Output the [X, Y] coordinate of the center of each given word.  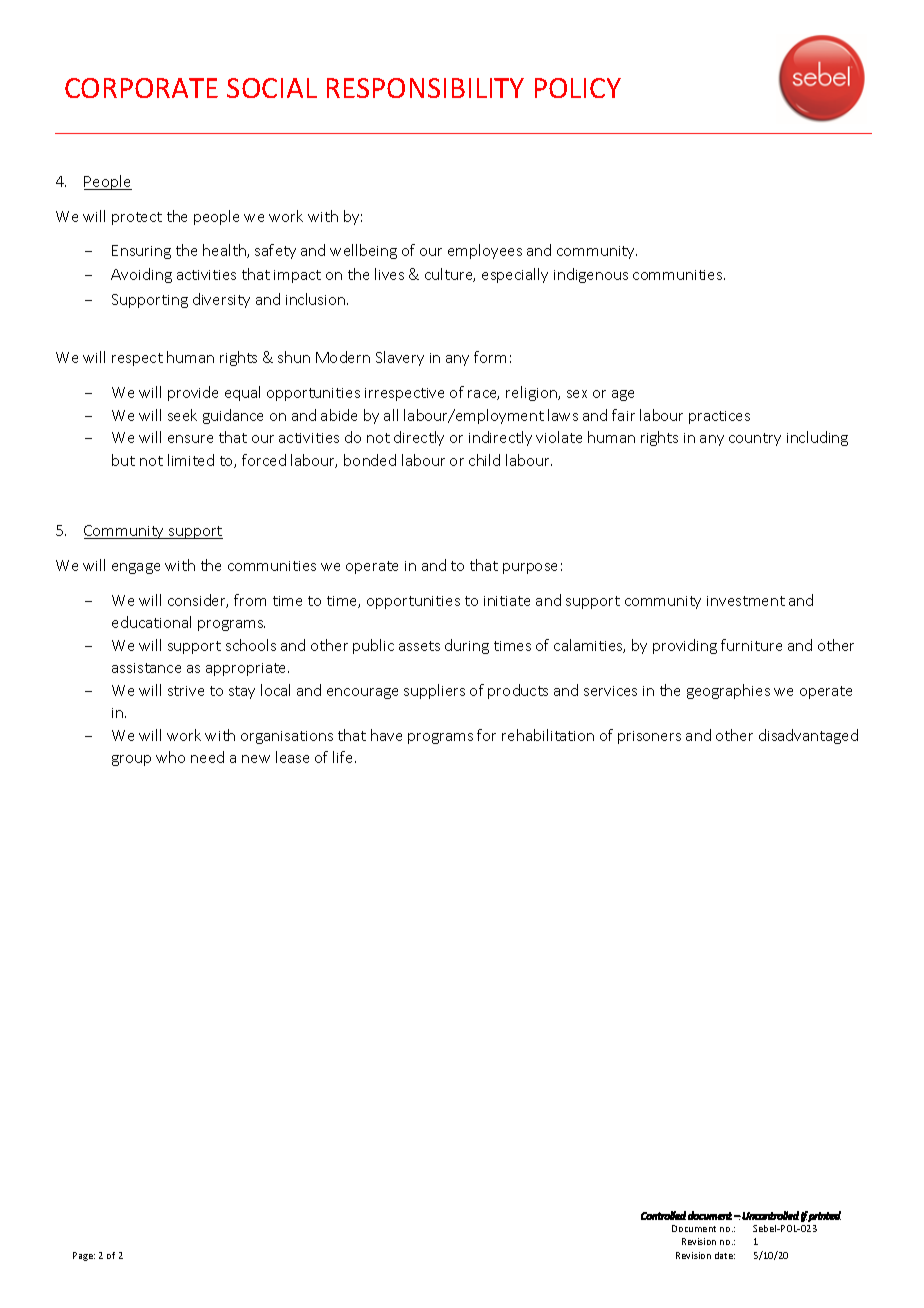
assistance [146, 668]
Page [84, 1256]
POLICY [578, 88]
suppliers [434, 691]
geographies [728, 691]
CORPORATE [141, 88]
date [725, 1255]
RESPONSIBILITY [425, 88]
